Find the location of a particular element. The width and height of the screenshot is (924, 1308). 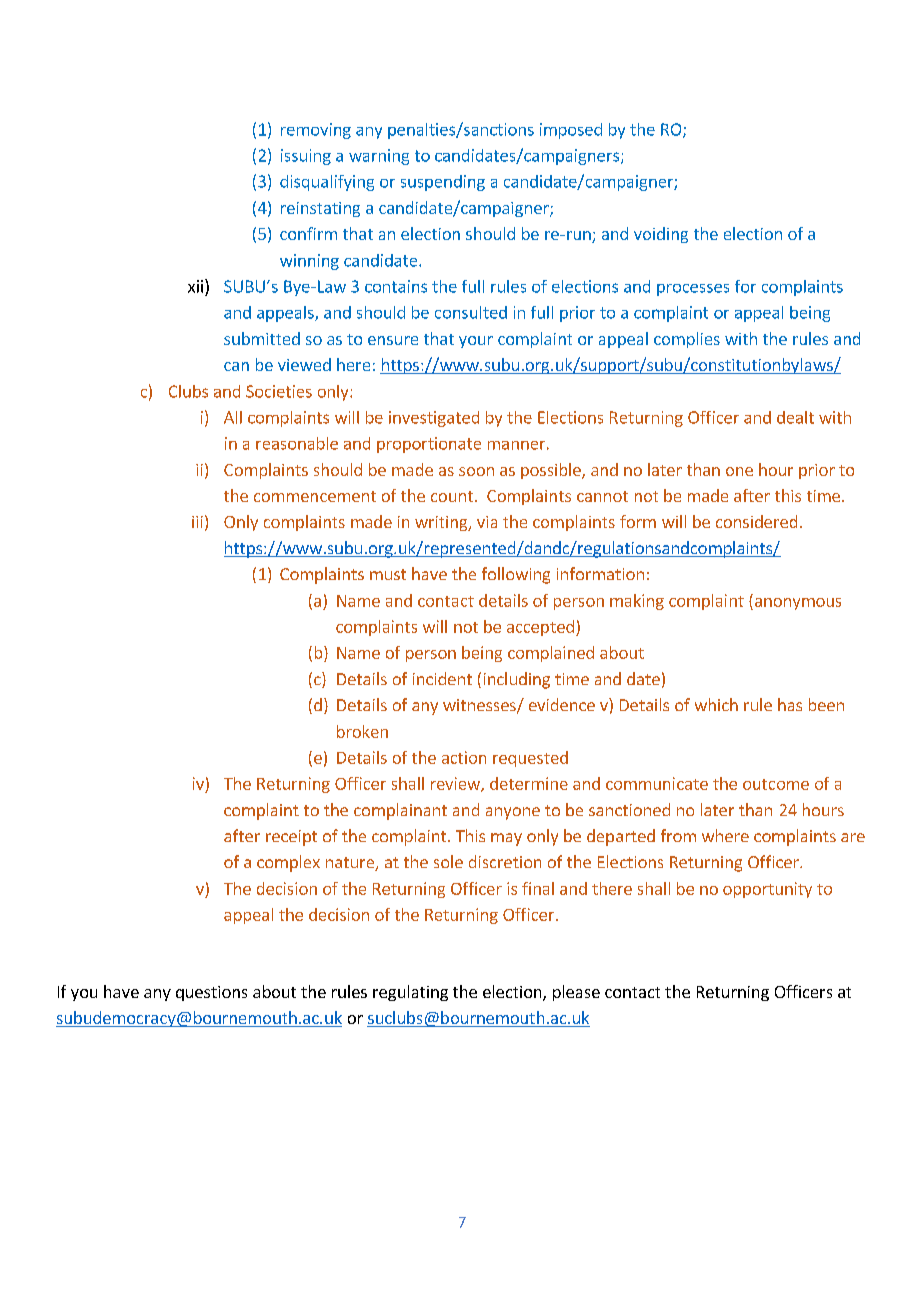

viewed is located at coordinates (304, 364).
